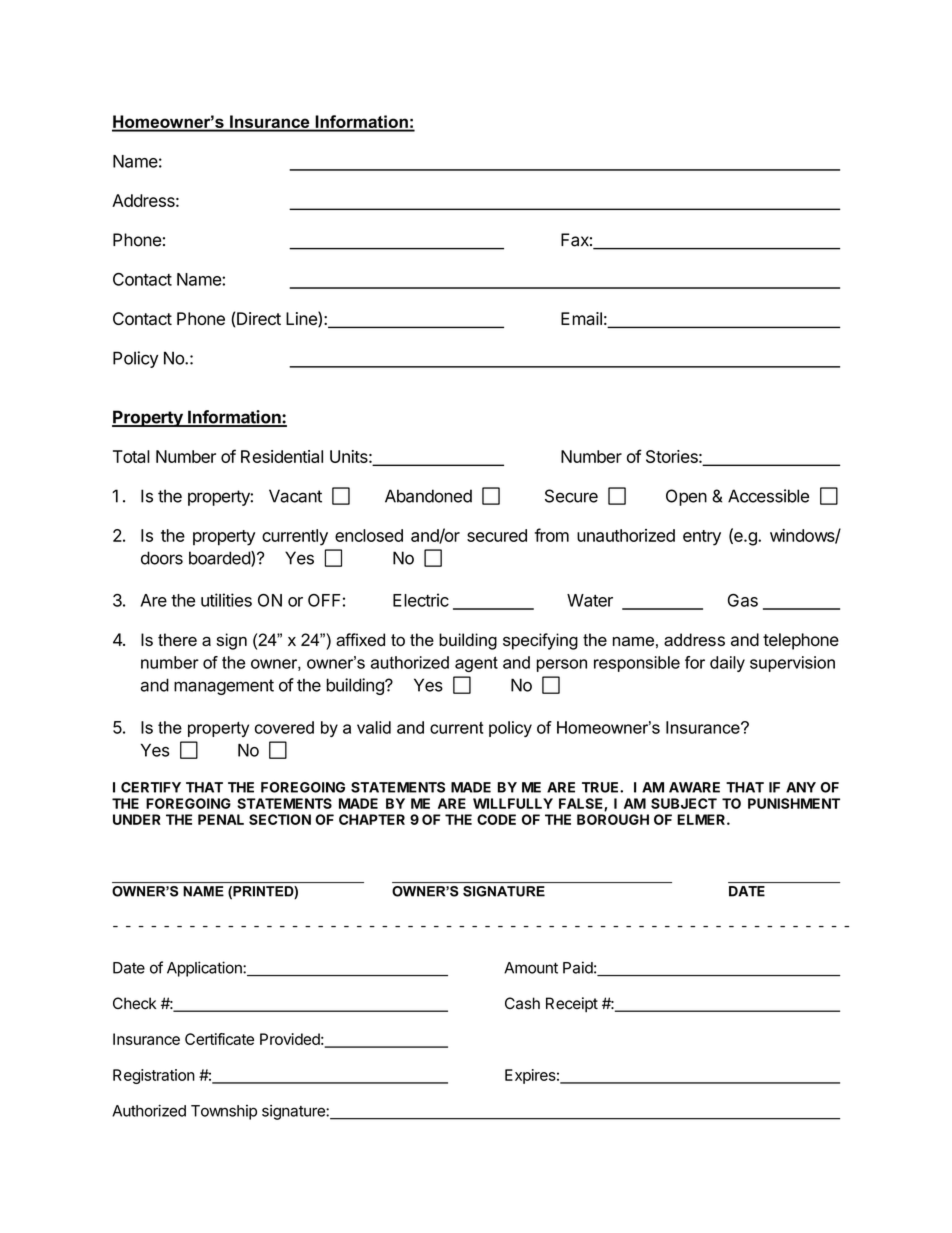 The height and width of the document is (1233, 952). I want to click on PENAL, so click(221, 819).
